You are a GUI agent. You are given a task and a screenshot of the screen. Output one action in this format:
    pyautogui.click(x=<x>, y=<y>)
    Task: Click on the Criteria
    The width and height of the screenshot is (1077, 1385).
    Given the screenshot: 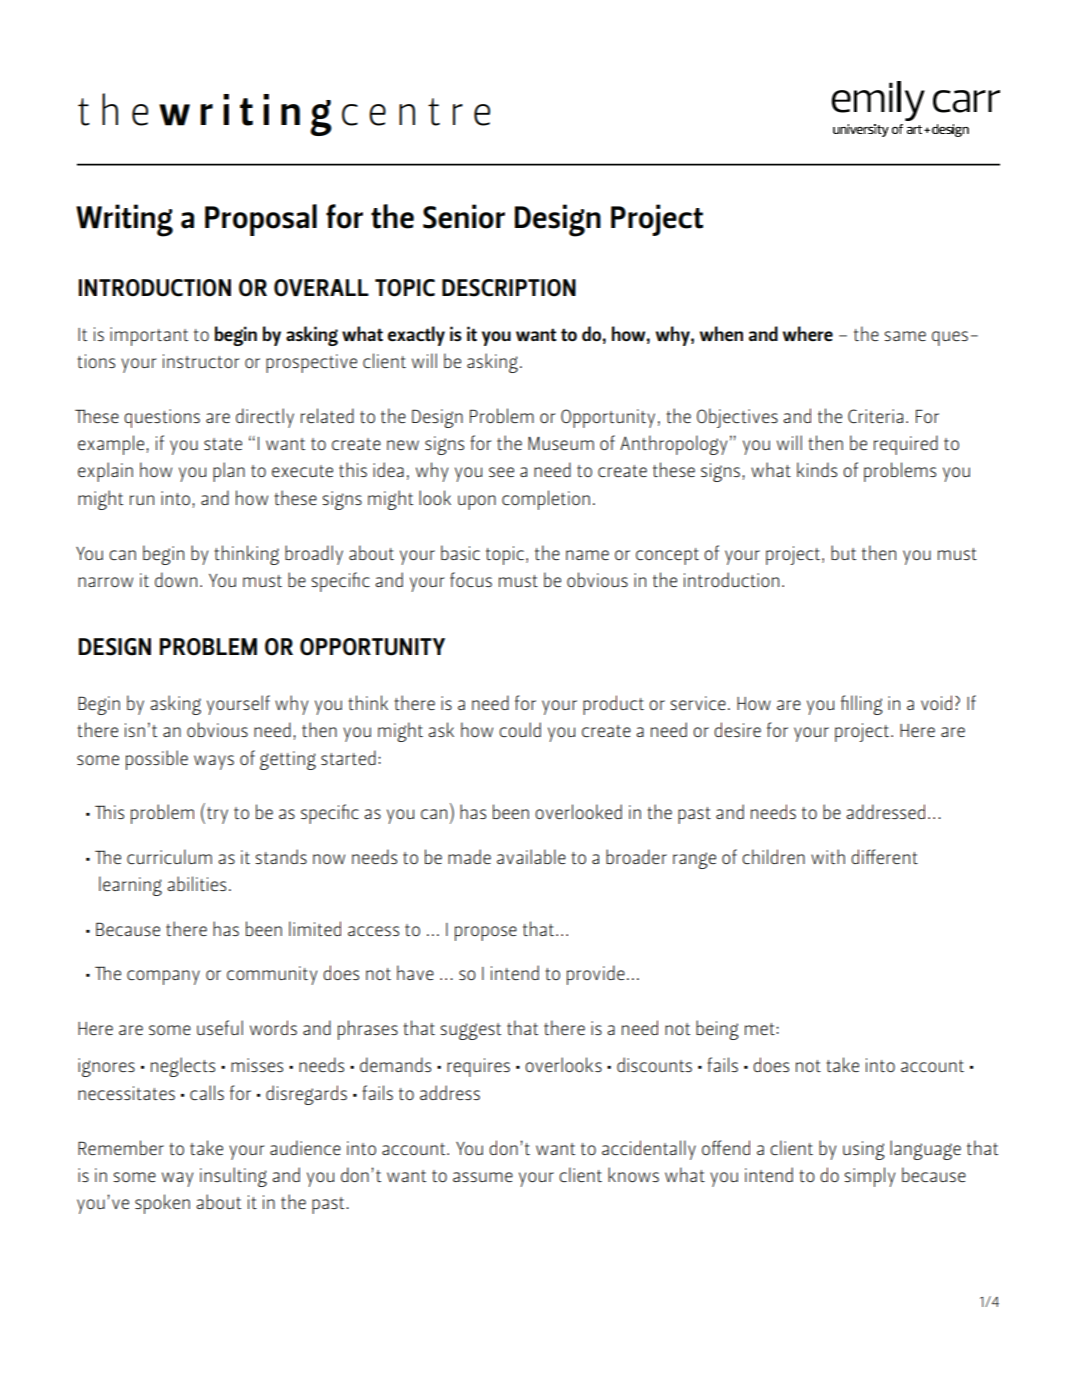 What is the action you would take?
    pyautogui.click(x=875, y=416)
